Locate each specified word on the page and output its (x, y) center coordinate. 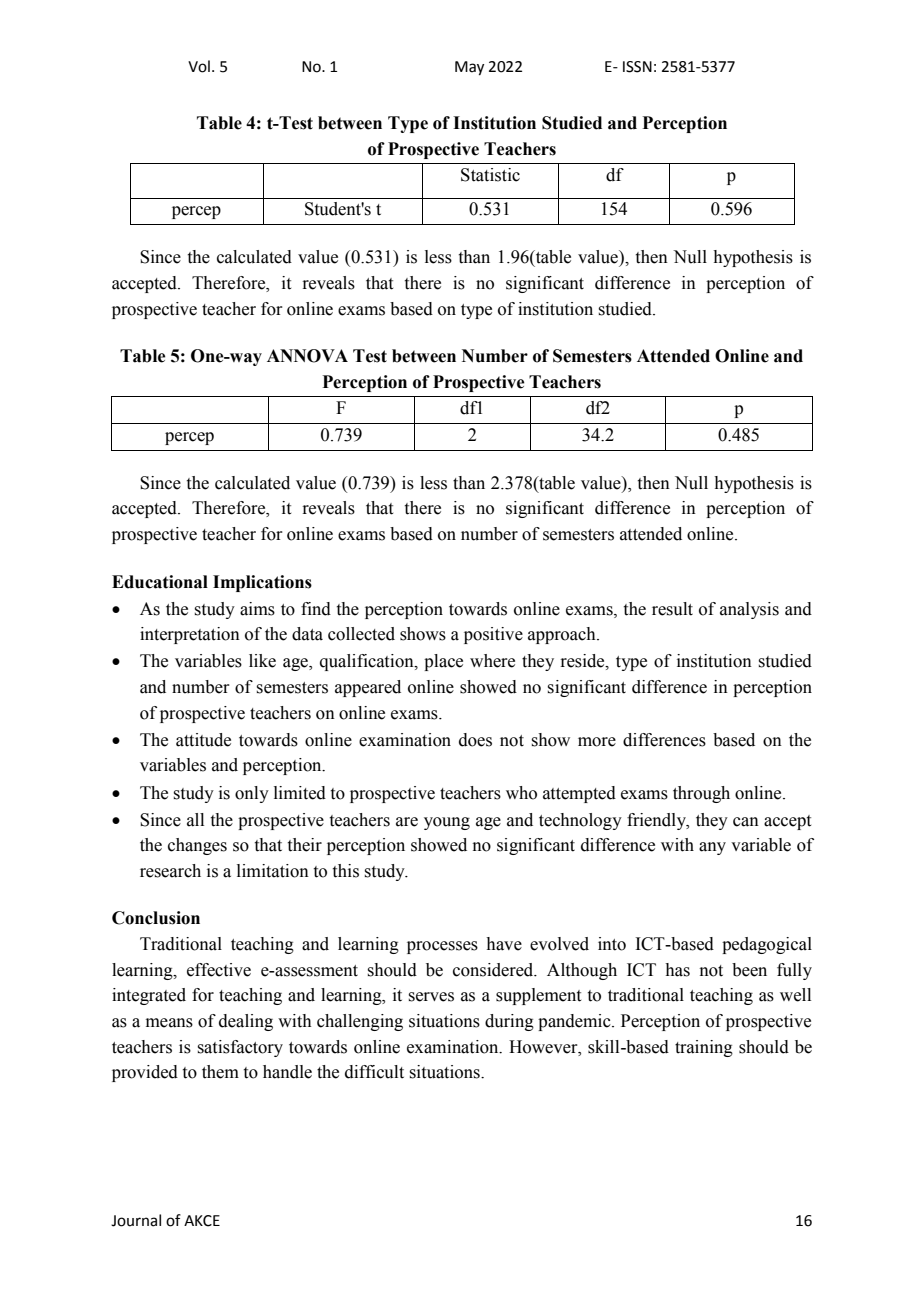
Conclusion (156, 918)
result (672, 609)
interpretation (190, 635)
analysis (749, 610)
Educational (160, 582)
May (469, 68)
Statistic (490, 175)
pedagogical (767, 945)
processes (442, 947)
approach (563, 635)
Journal (136, 1220)
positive (493, 635)
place (443, 662)
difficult (374, 1072)
